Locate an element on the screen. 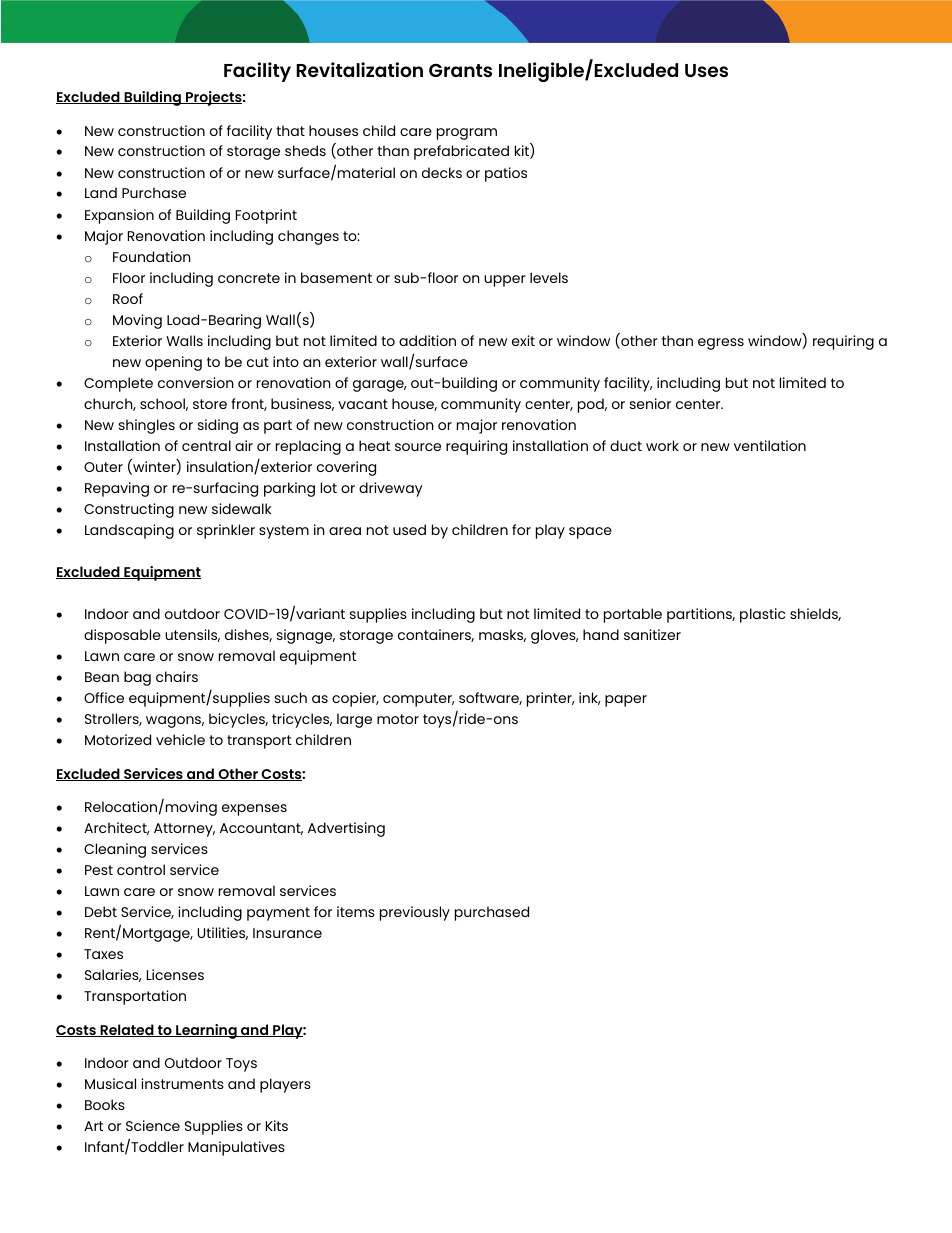 The image size is (952, 1233). large is located at coordinates (354, 720).
